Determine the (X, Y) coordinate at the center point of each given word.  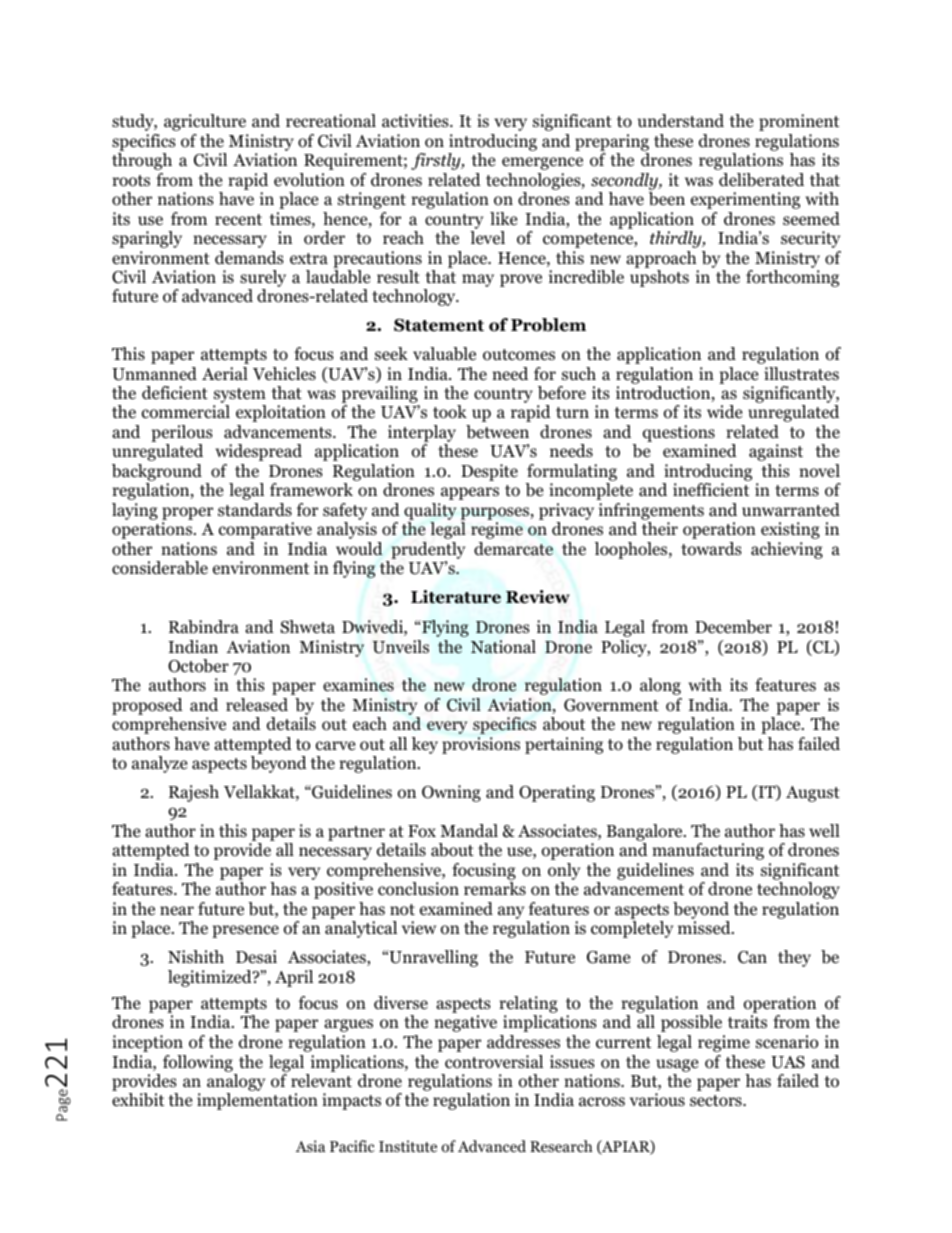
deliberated (761, 180)
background (157, 474)
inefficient (711, 490)
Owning (451, 793)
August (813, 794)
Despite (489, 472)
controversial (494, 1062)
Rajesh (194, 793)
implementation (257, 1101)
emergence (542, 163)
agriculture (205, 122)
